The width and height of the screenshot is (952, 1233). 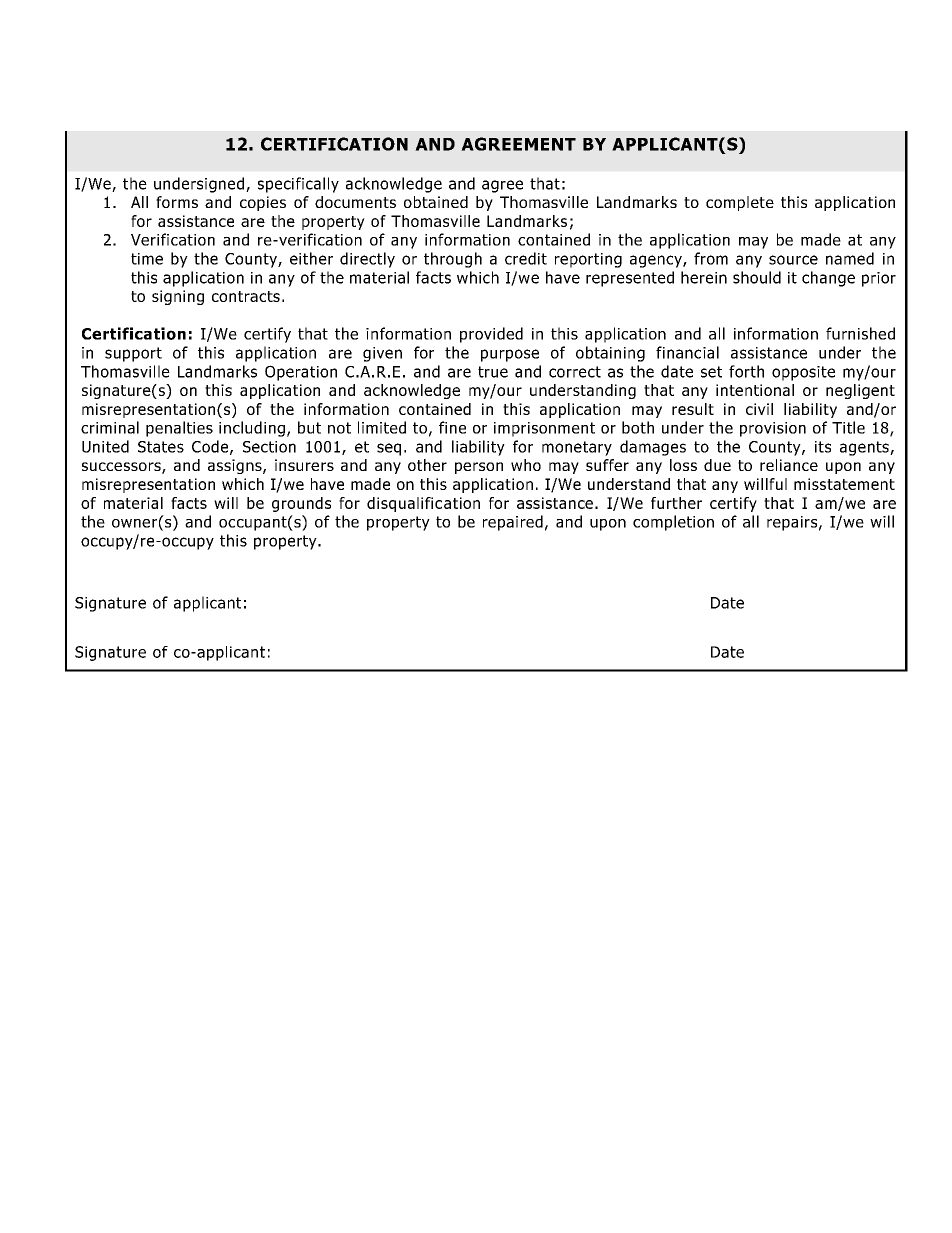 What do you see at coordinates (746, 371) in the screenshot?
I see `forth` at bounding box center [746, 371].
